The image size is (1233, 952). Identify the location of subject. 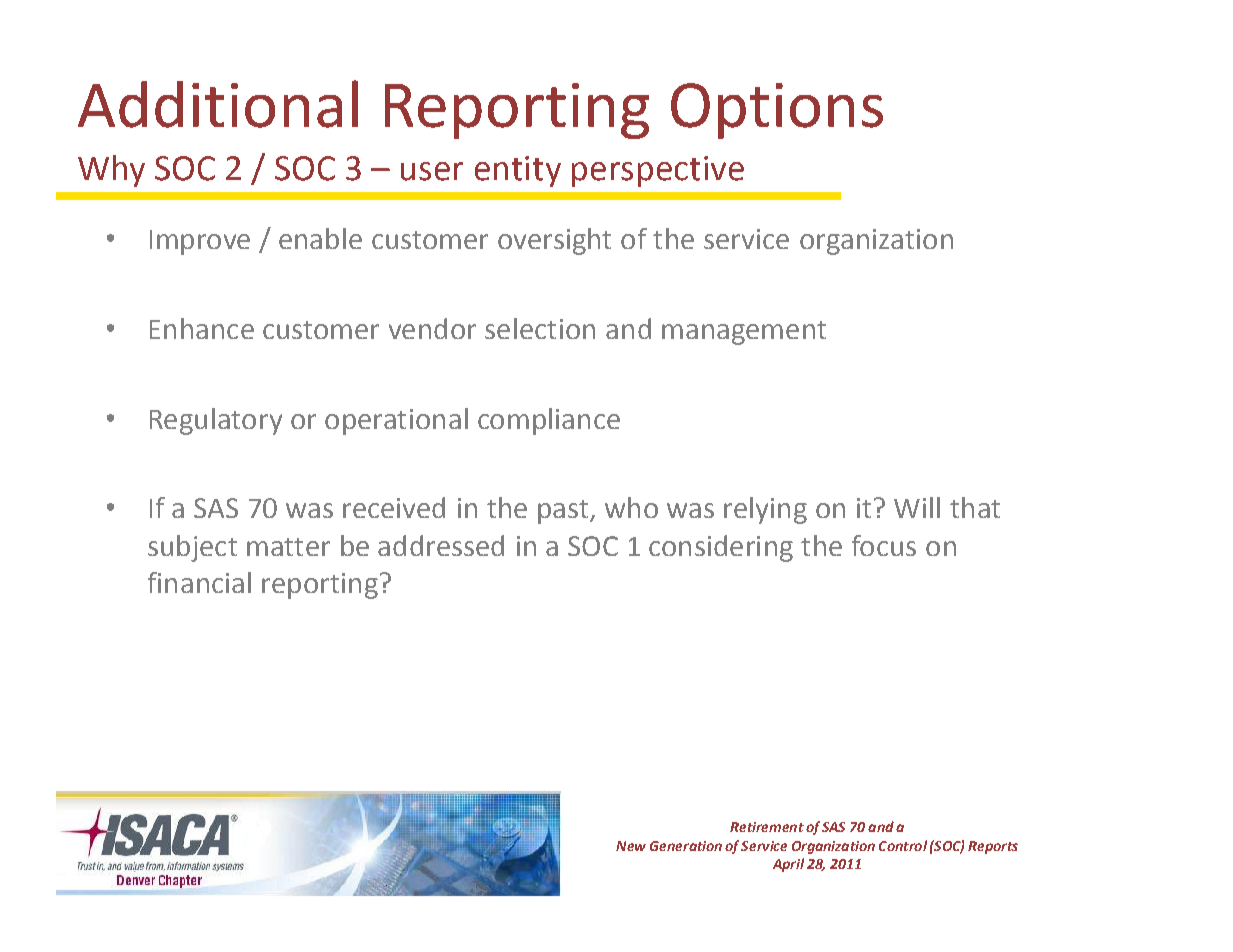
(192, 548).
